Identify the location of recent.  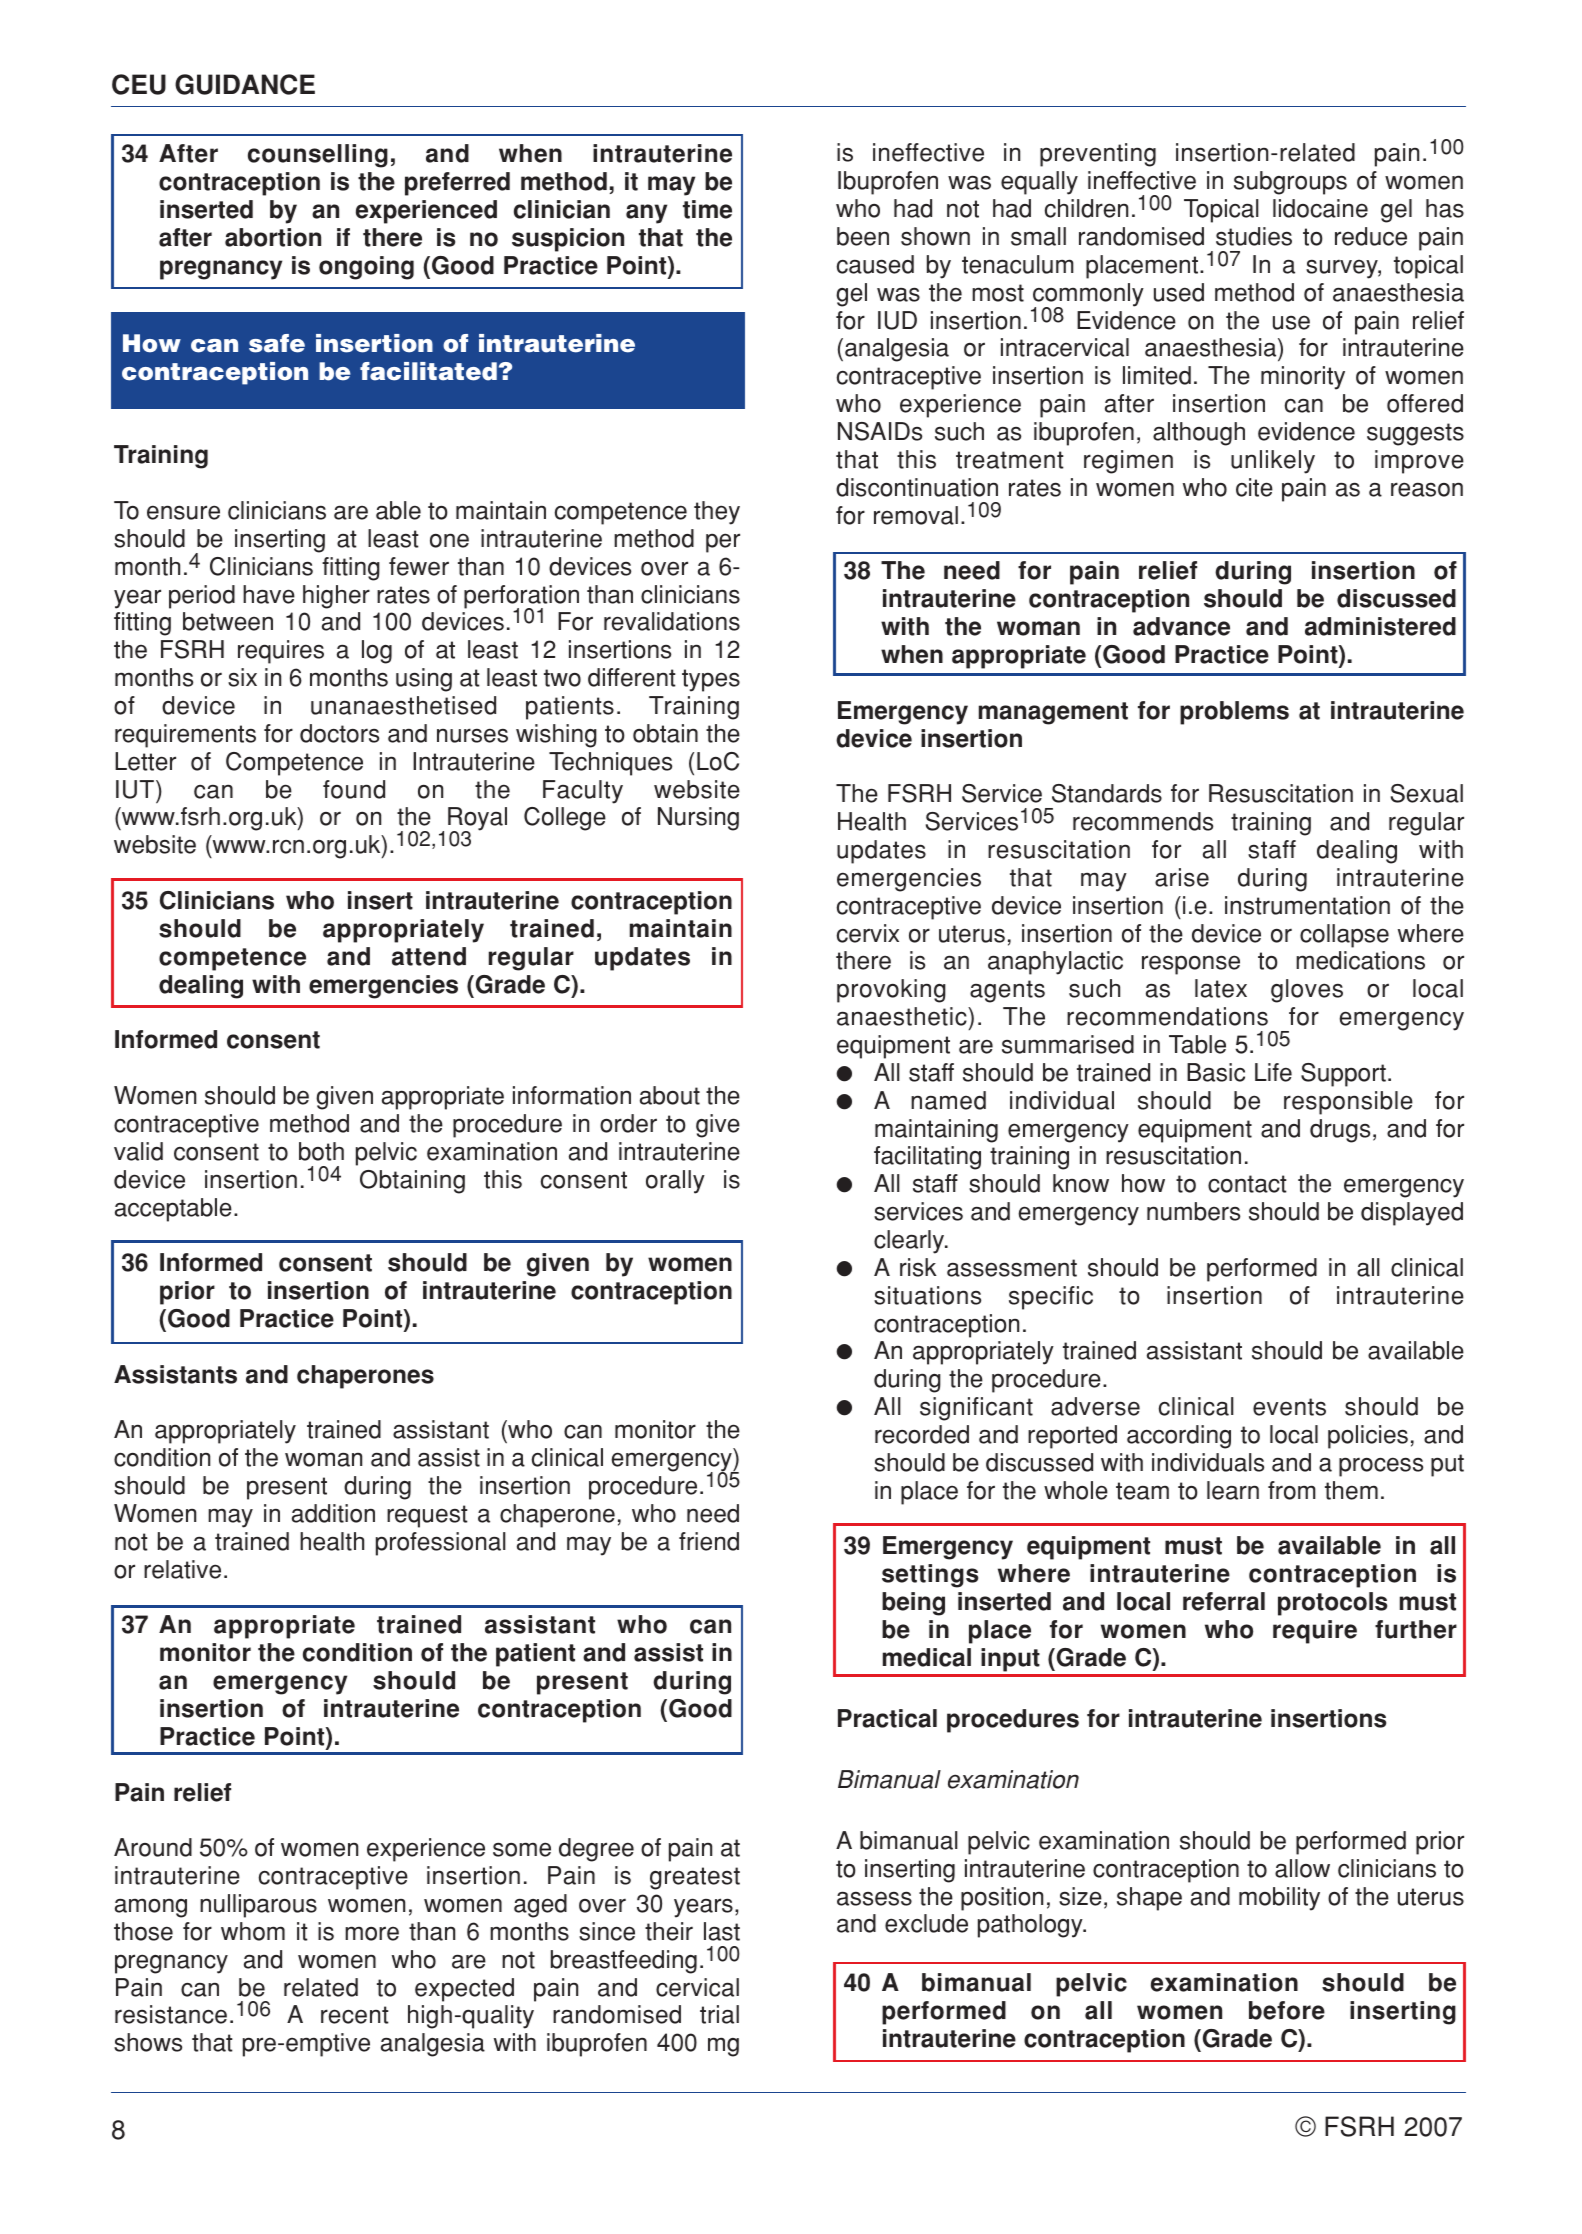
(355, 2015).
